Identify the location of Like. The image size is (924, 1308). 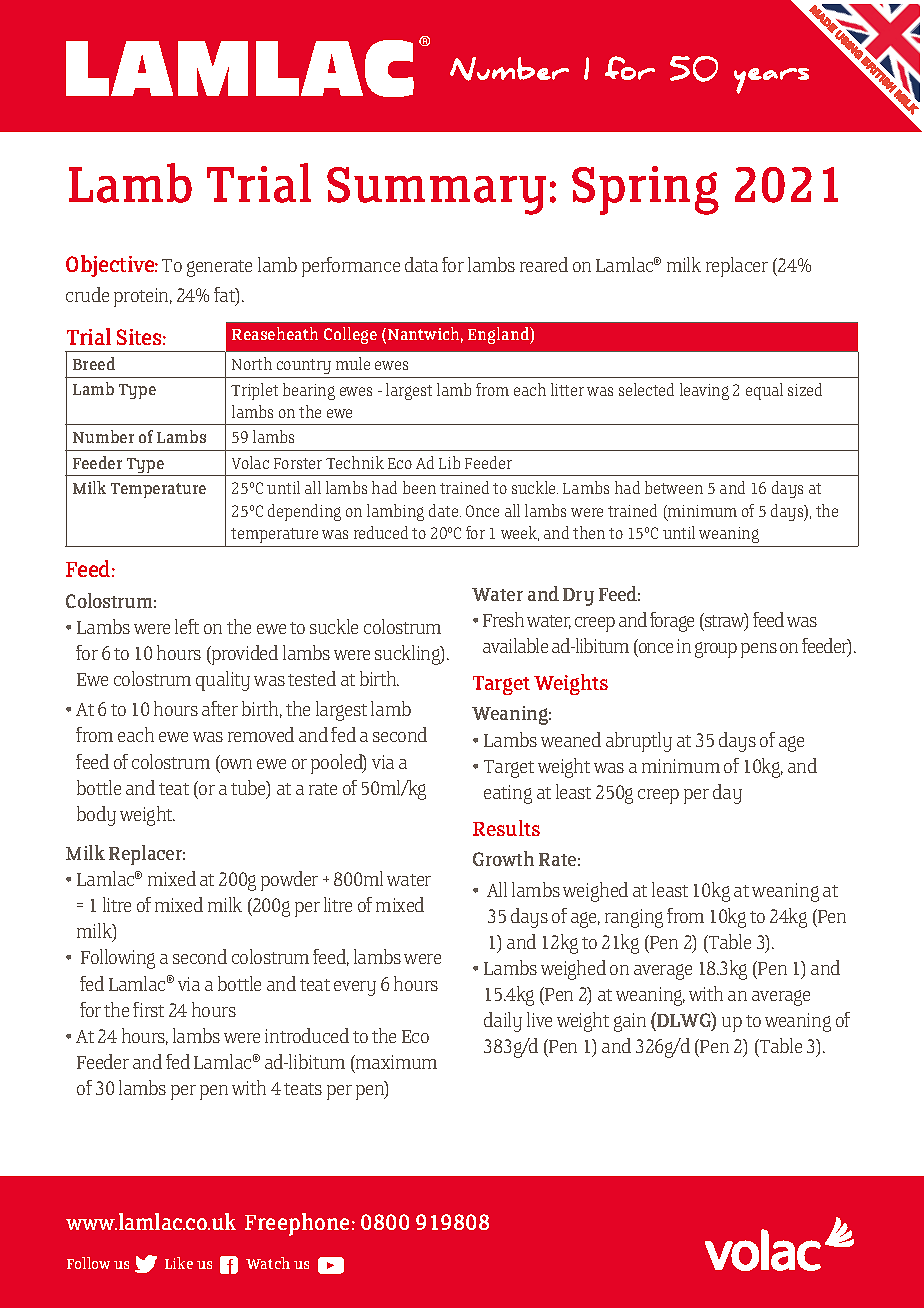
(179, 1263).
